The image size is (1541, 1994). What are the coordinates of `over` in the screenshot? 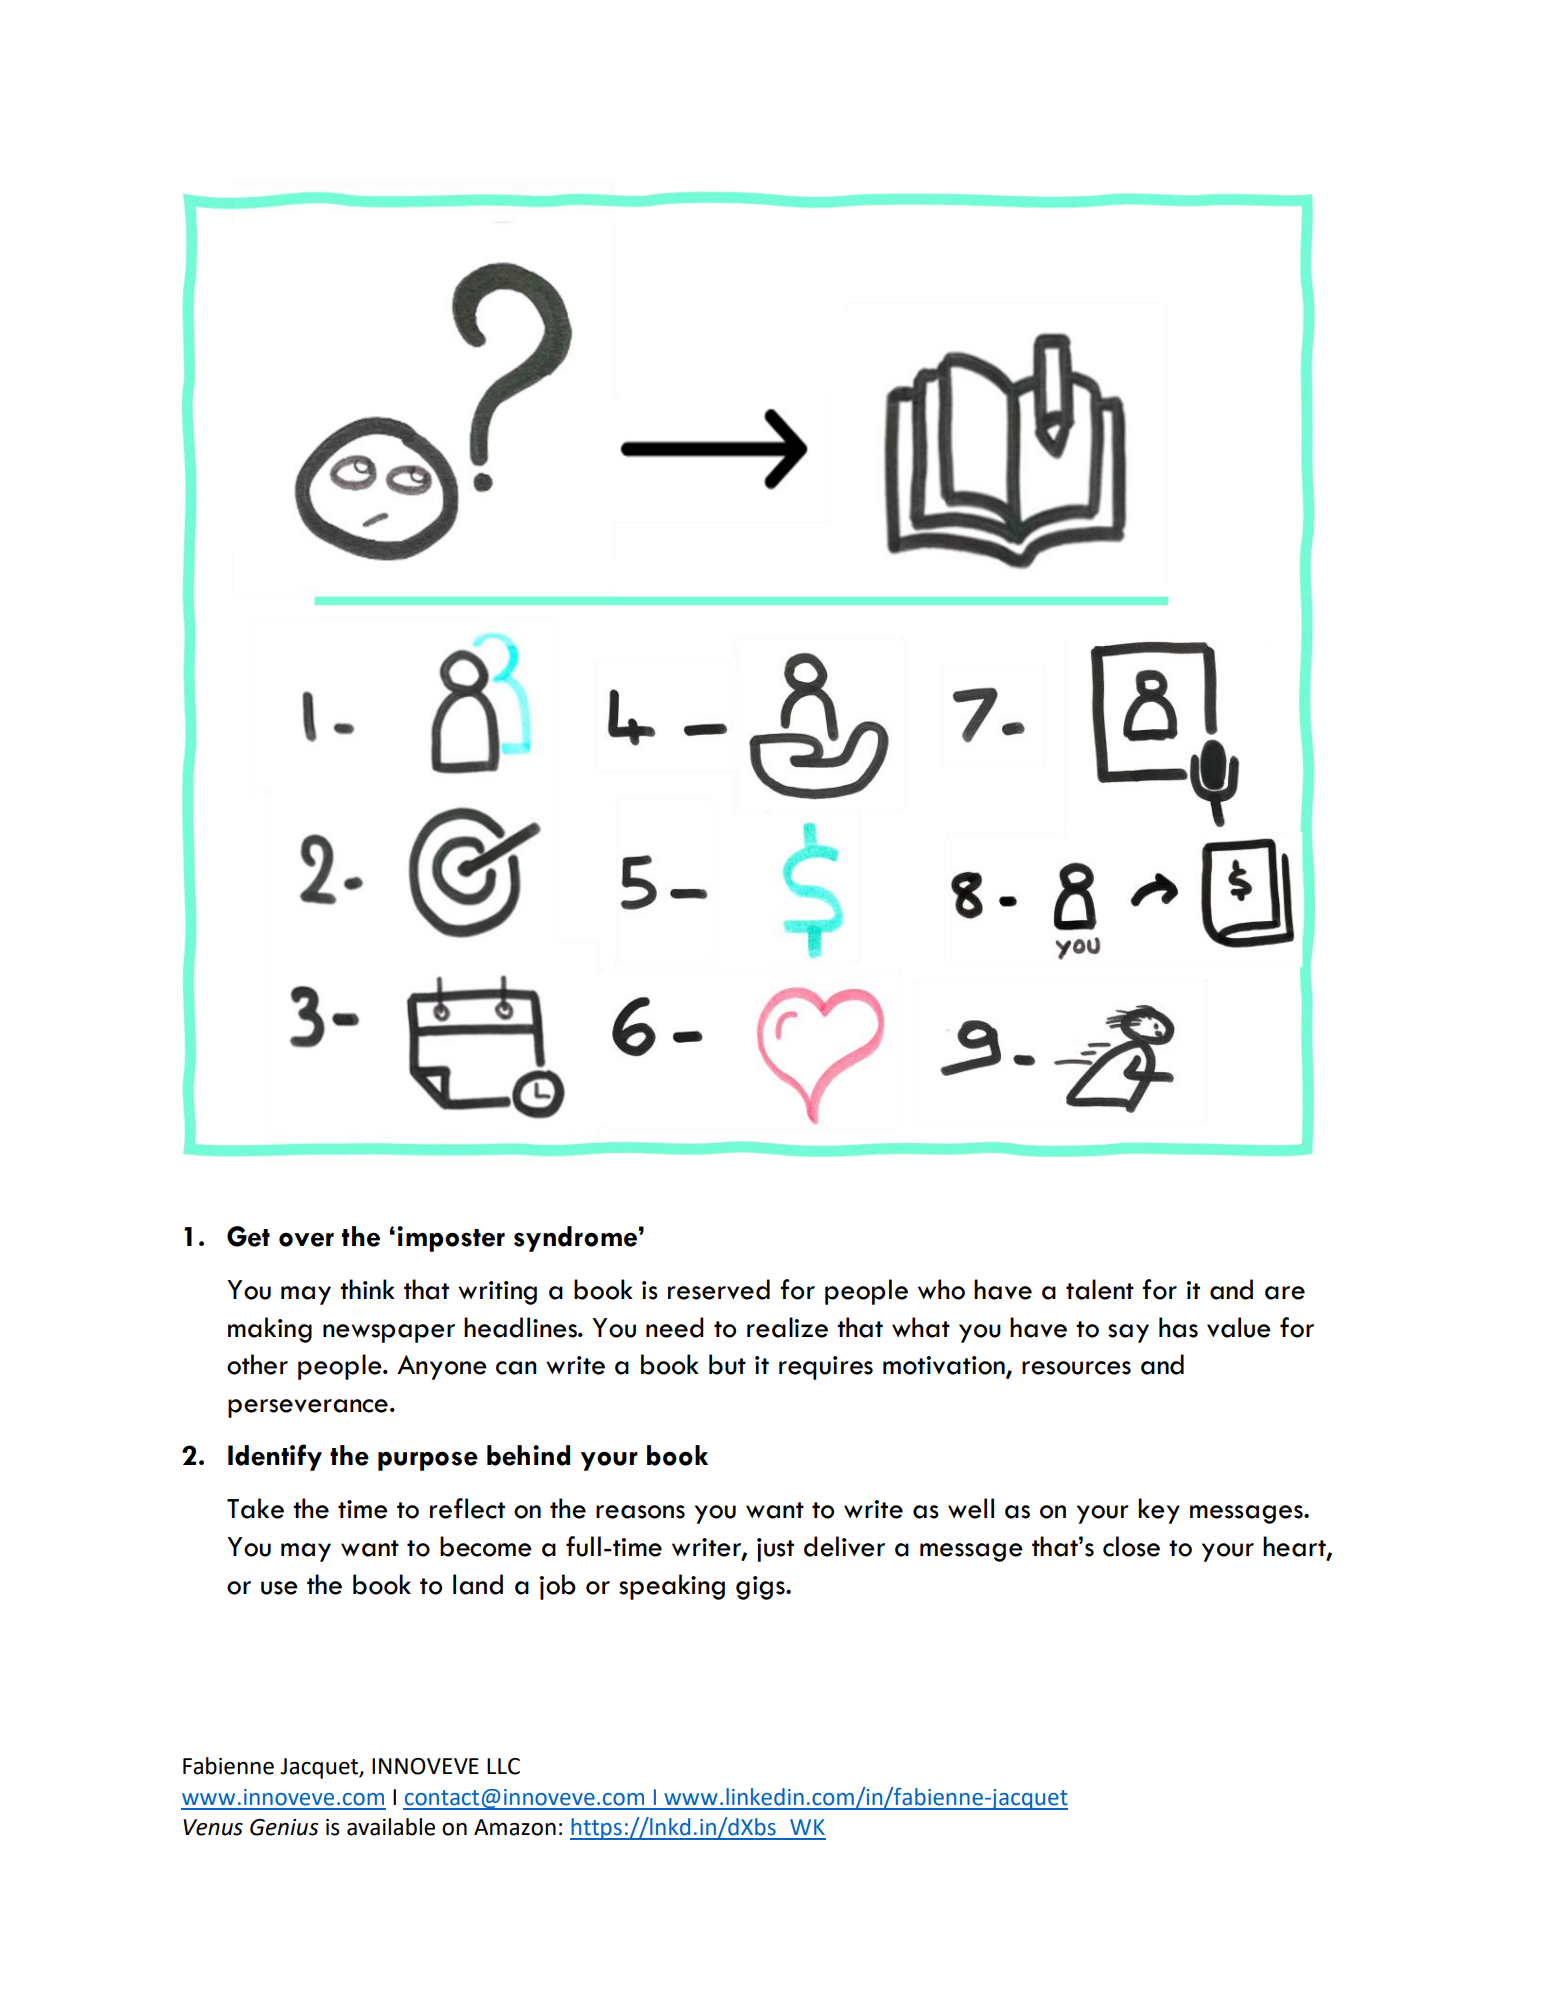 It's located at (306, 1239).
